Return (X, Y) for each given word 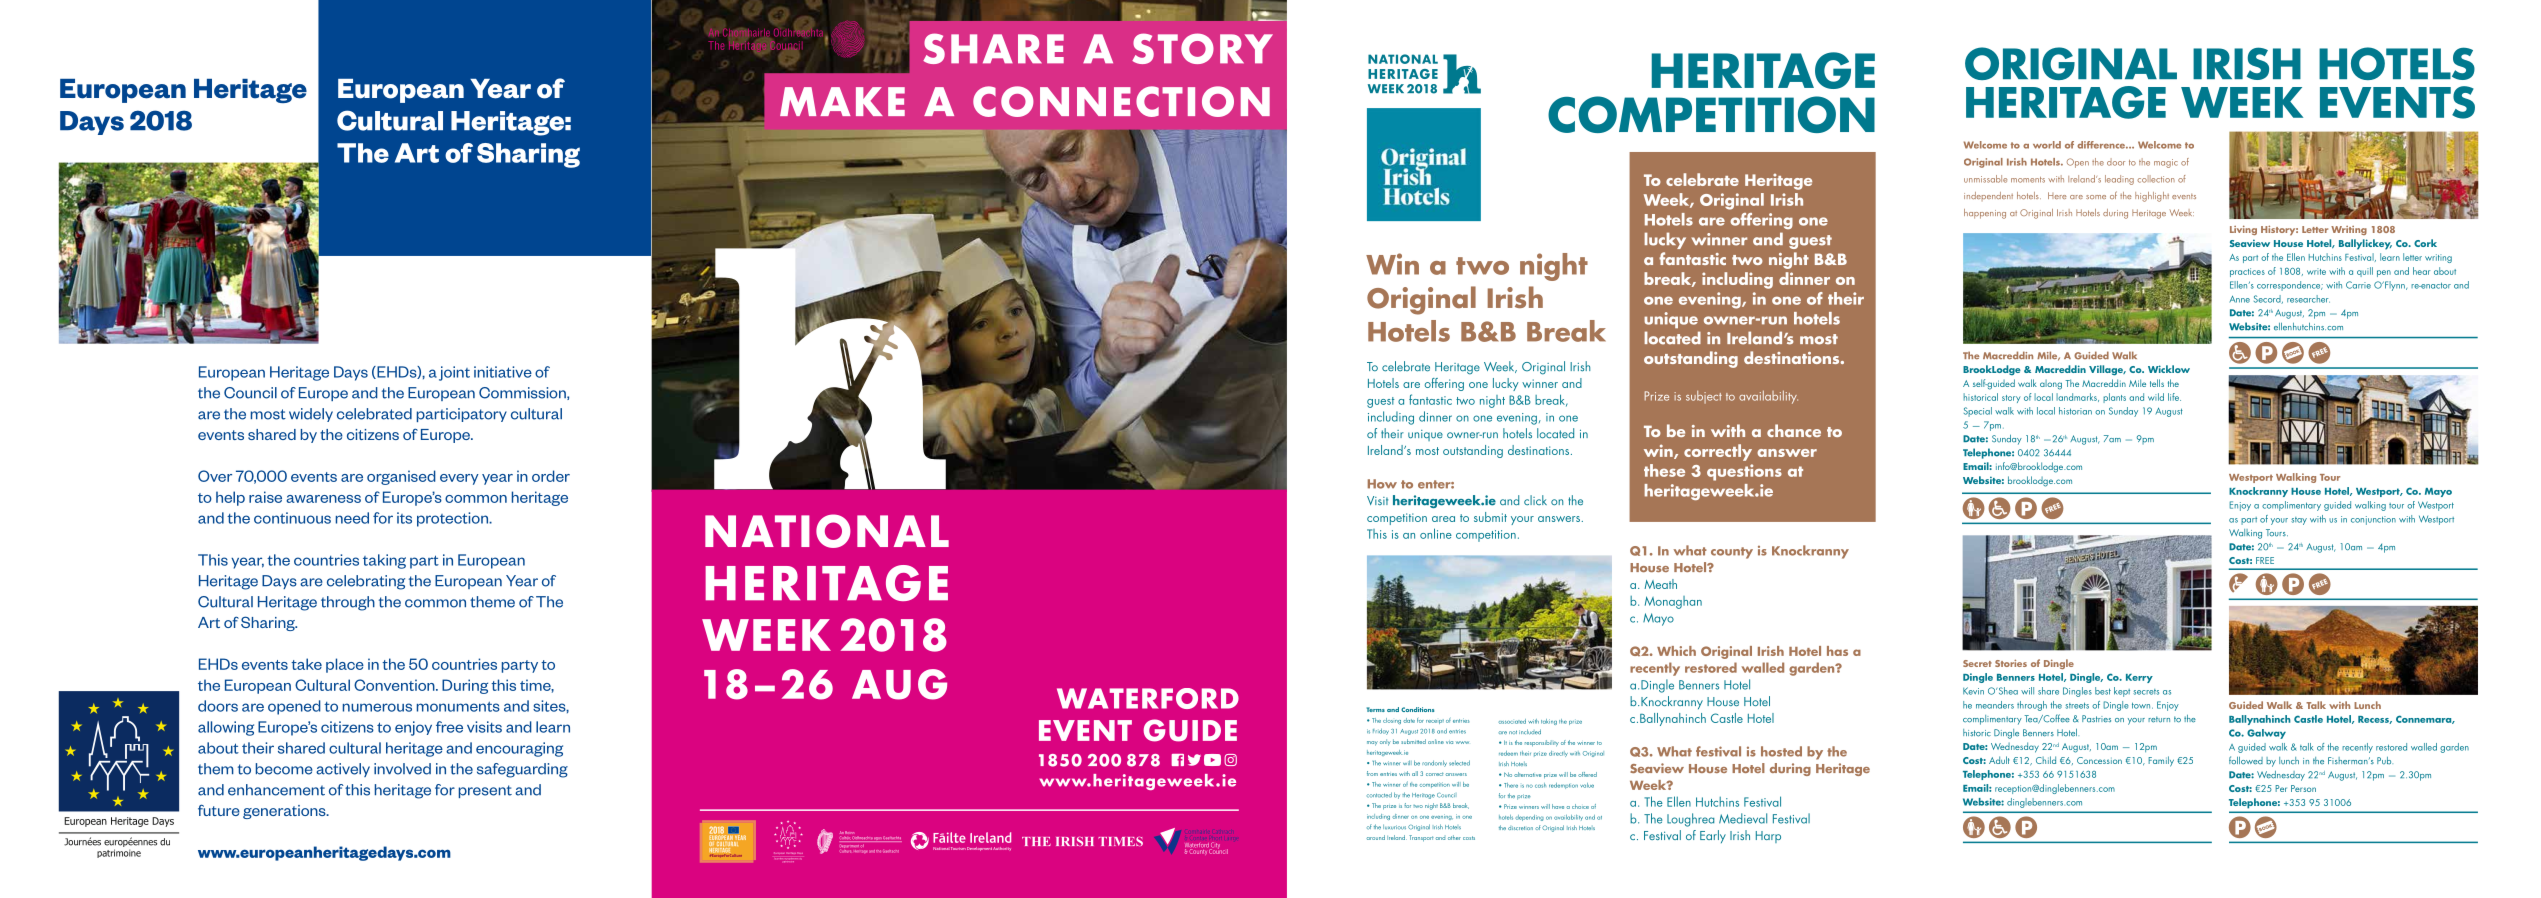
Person (2303, 788)
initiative (503, 372)
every (459, 479)
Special (1978, 412)
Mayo (2438, 492)
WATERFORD (1148, 698)
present (485, 791)
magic (2166, 163)
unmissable (1985, 179)
